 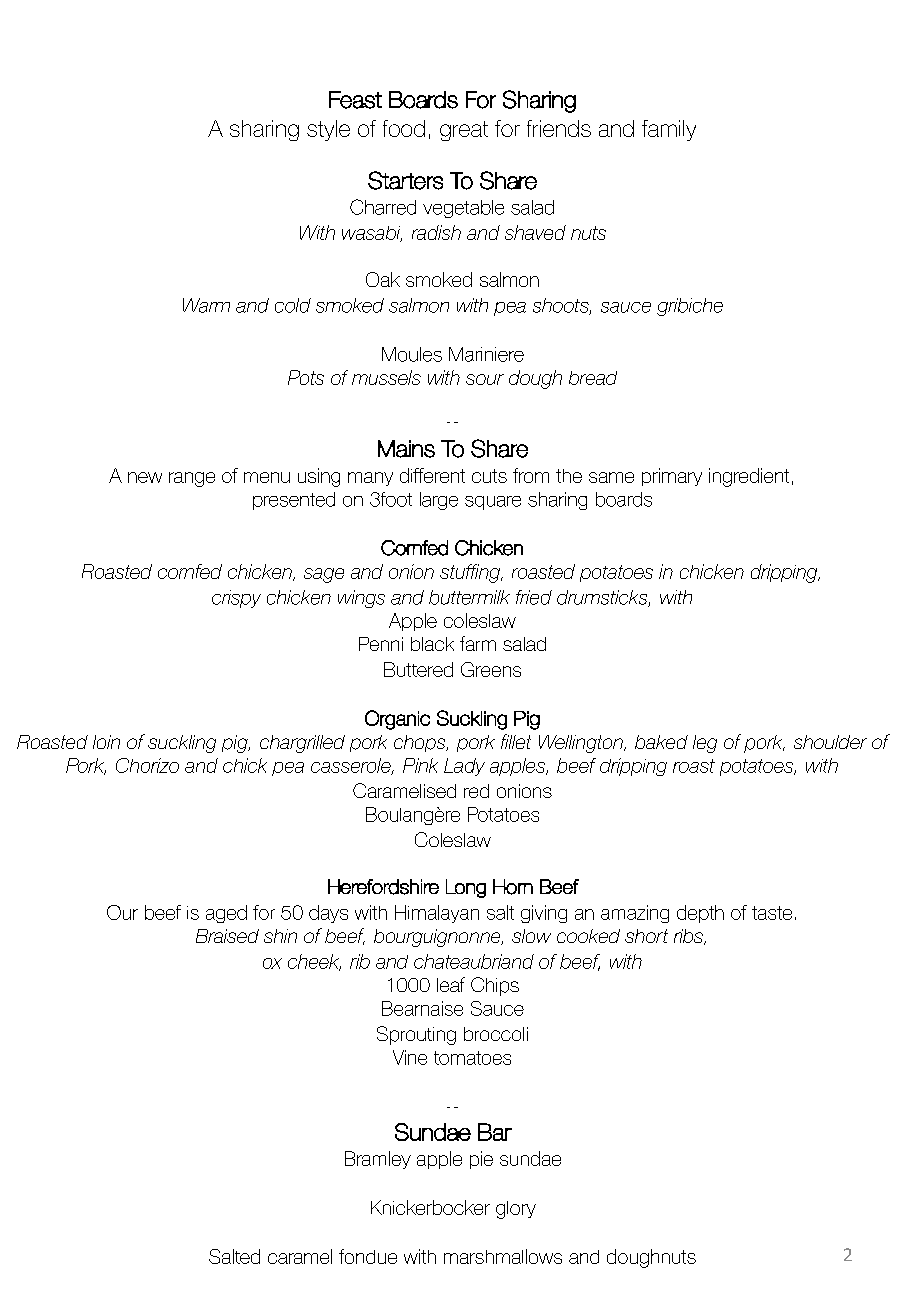 What do you see at coordinates (749, 477) in the screenshot?
I see `ingredient` at bounding box center [749, 477].
